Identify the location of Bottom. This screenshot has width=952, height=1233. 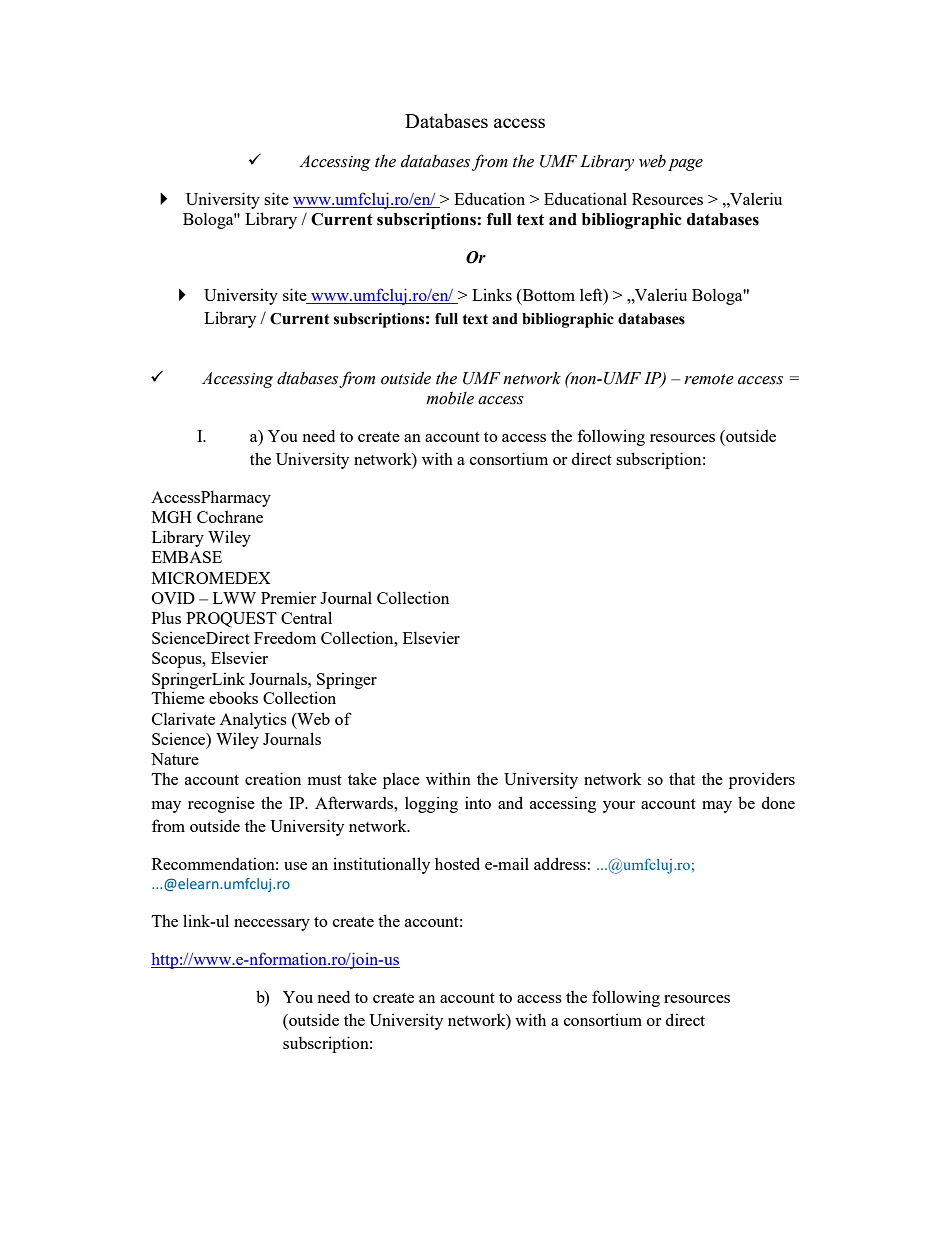
(547, 295).
